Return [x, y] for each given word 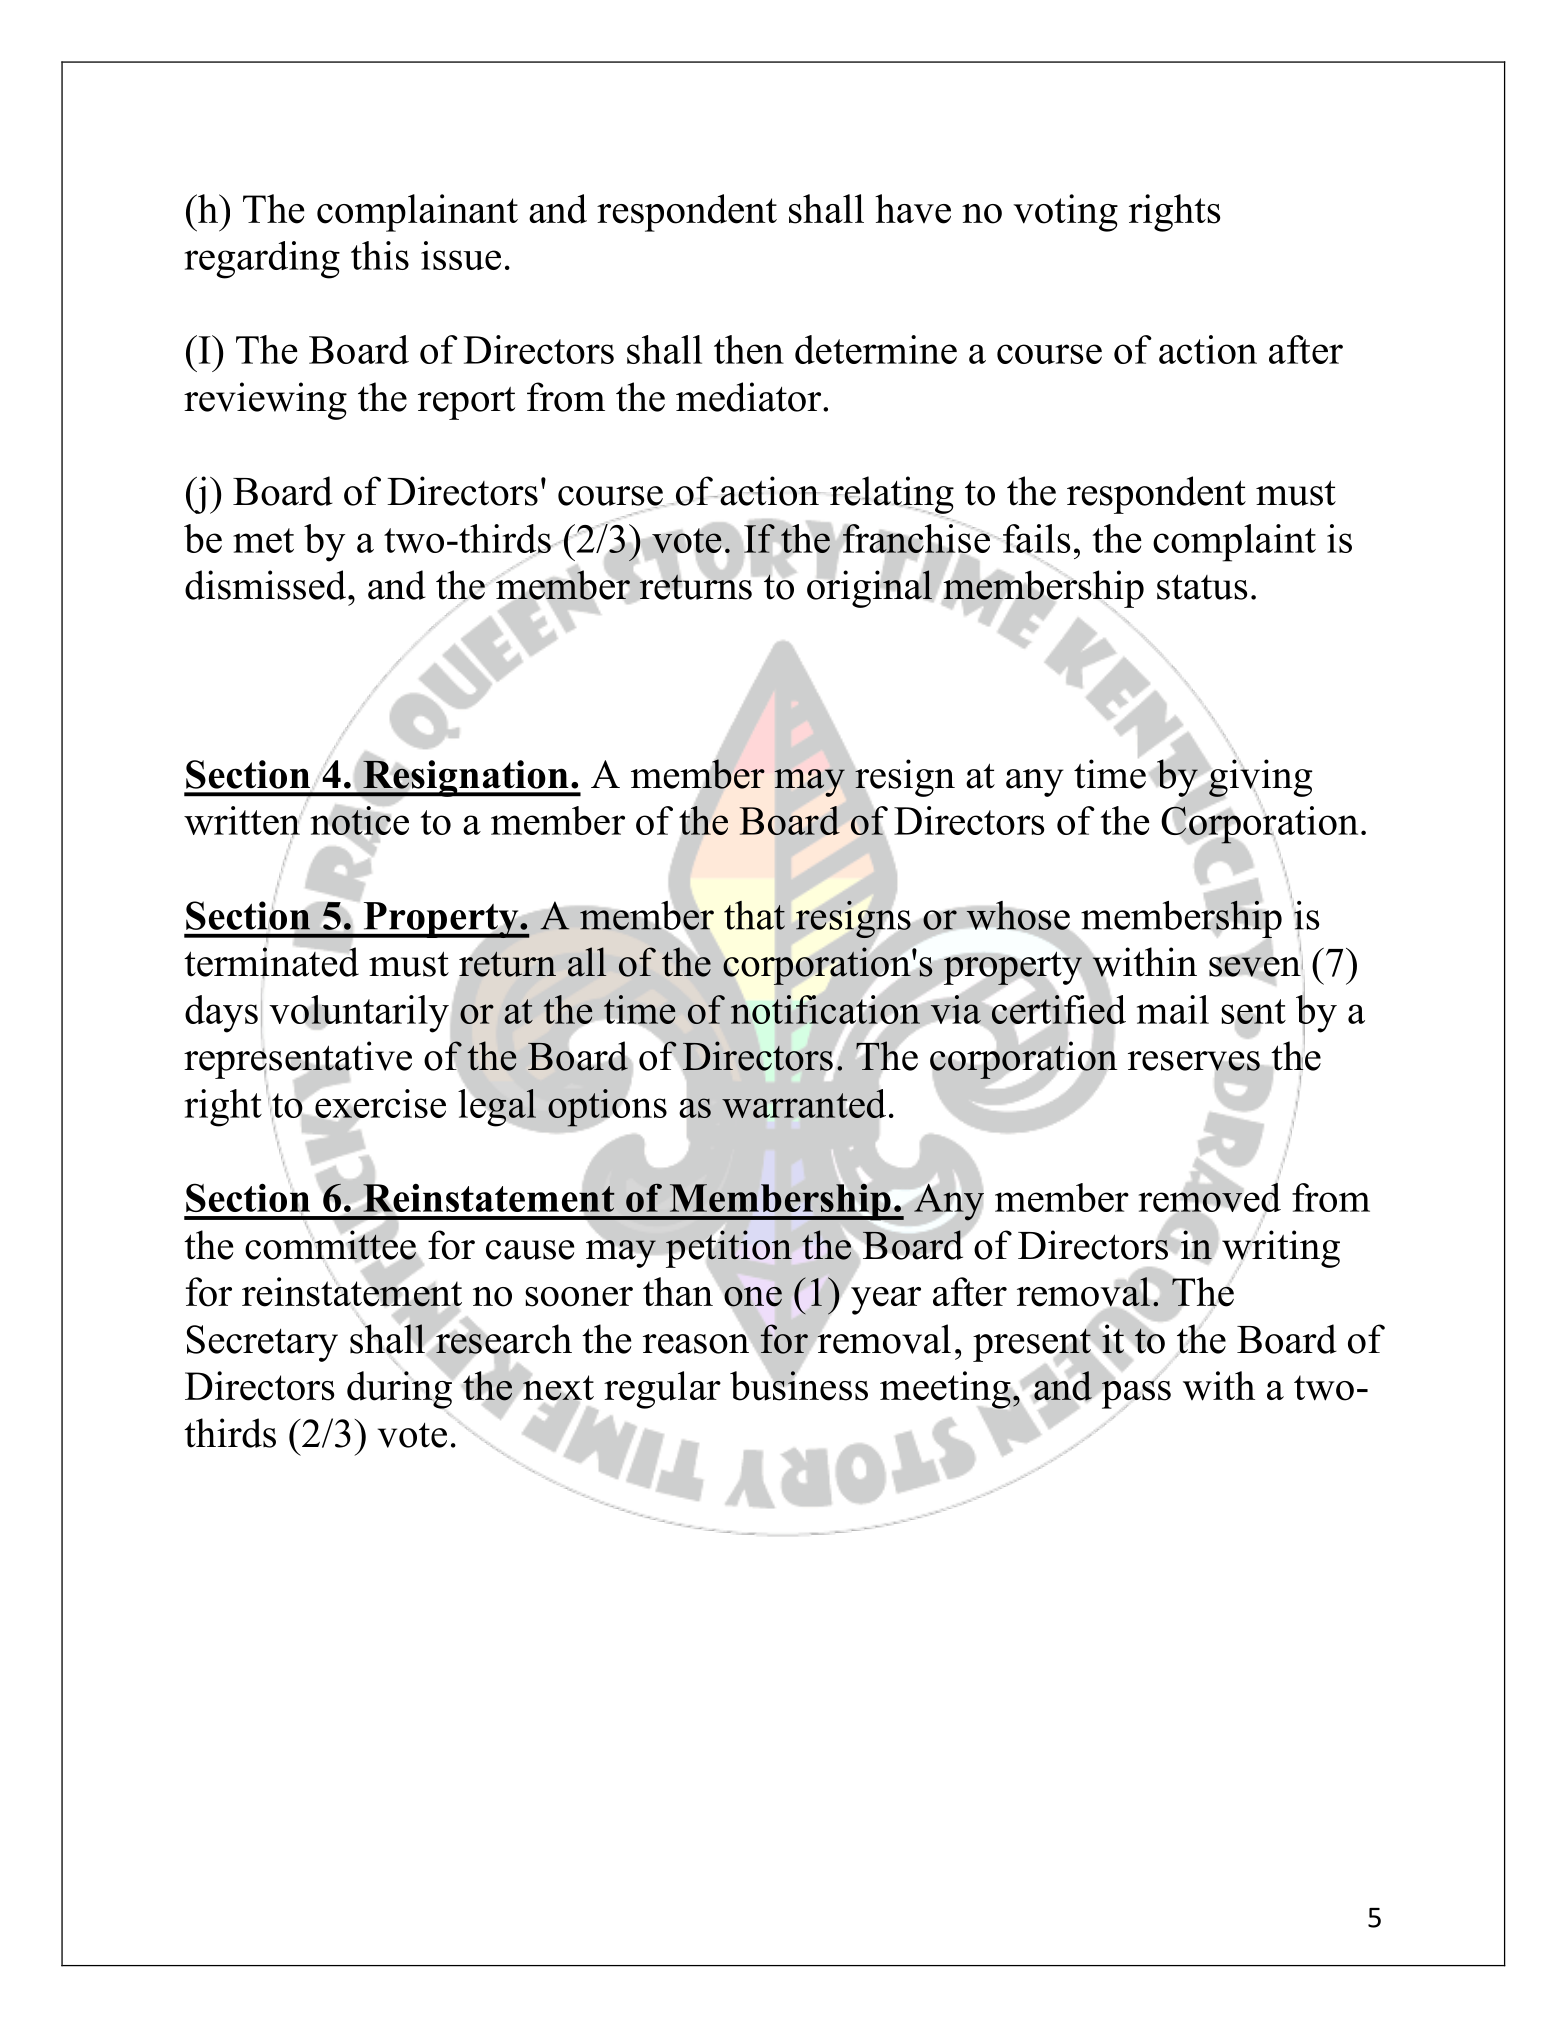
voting [1065, 213]
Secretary [262, 1343]
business [799, 1385]
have [913, 209]
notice [359, 821]
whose [1018, 915]
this [380, 255]
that [754, 915]
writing [1281, 1249]
